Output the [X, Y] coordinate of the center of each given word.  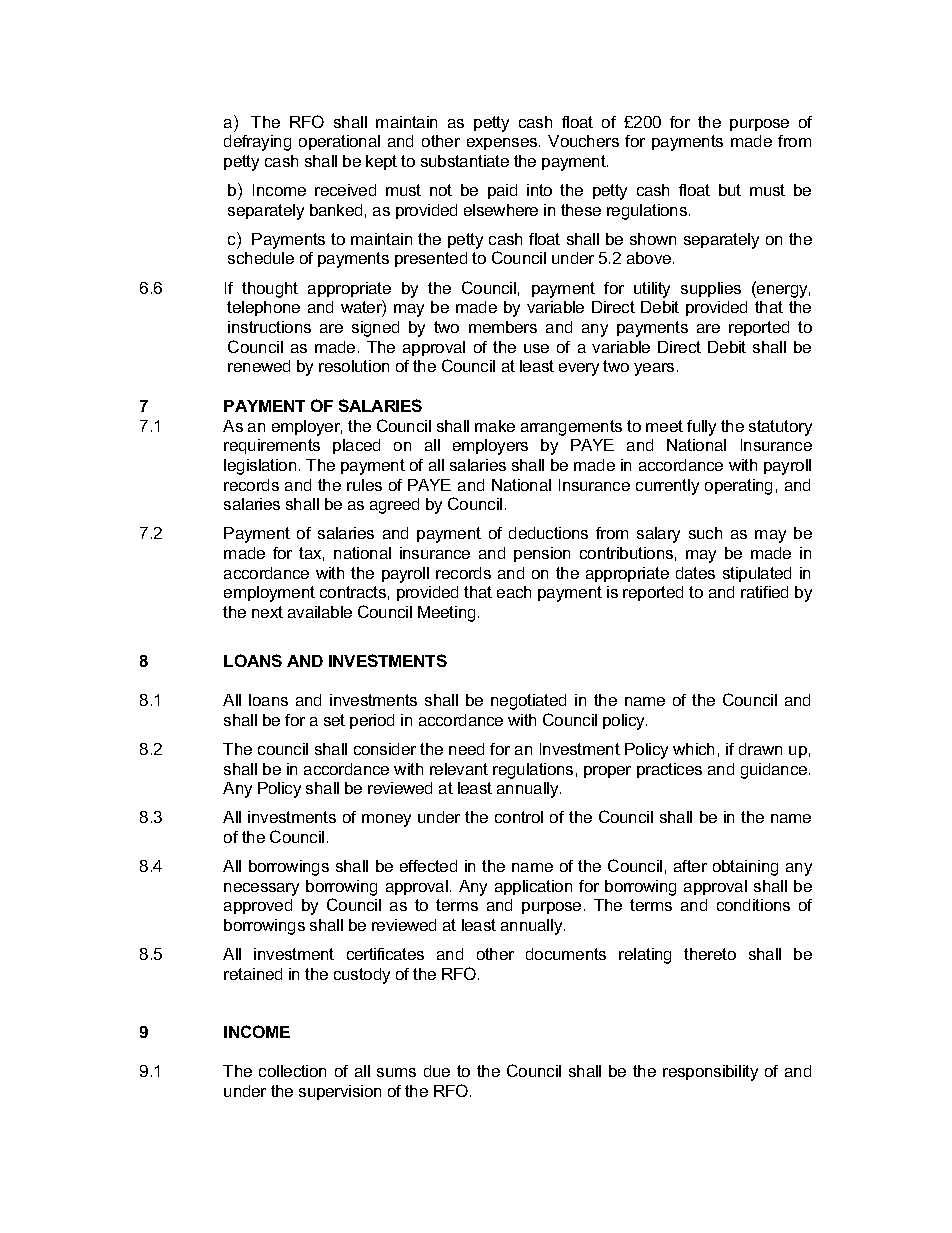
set [334, 720]
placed [356, 446]
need [466, 749]
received [345, 190]
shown [653, 239]
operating [738, 487]
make [495, 426]
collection [292, 1071]
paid [502, 191]
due [437, 1071]
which [693, 749]
